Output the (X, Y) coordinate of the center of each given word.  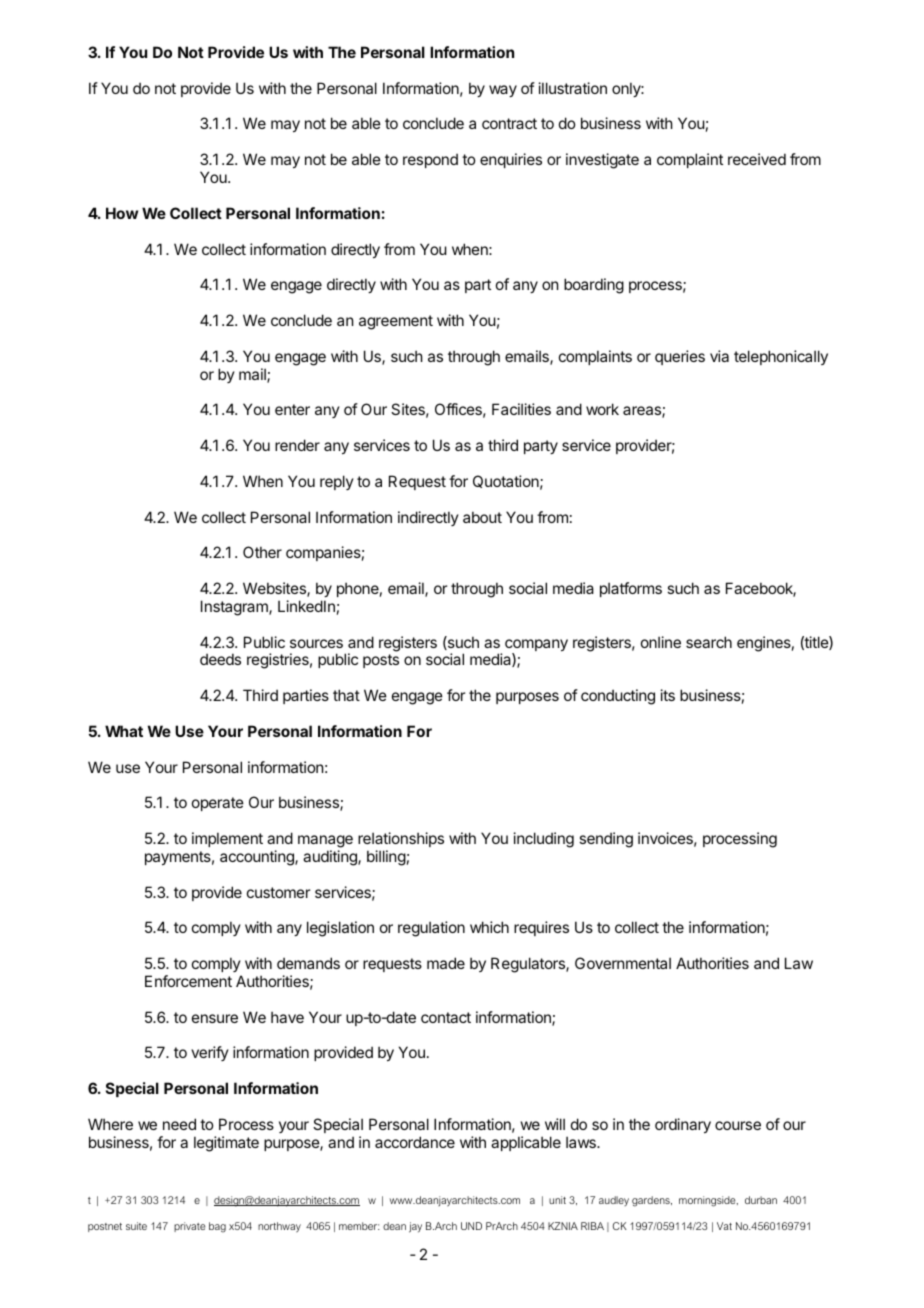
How (122, 213)
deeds (220, 659)
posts (381, 661)
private (190, 1227)
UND (471, 1226)
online (661, 642)
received (757, 159)
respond (430, 160)
